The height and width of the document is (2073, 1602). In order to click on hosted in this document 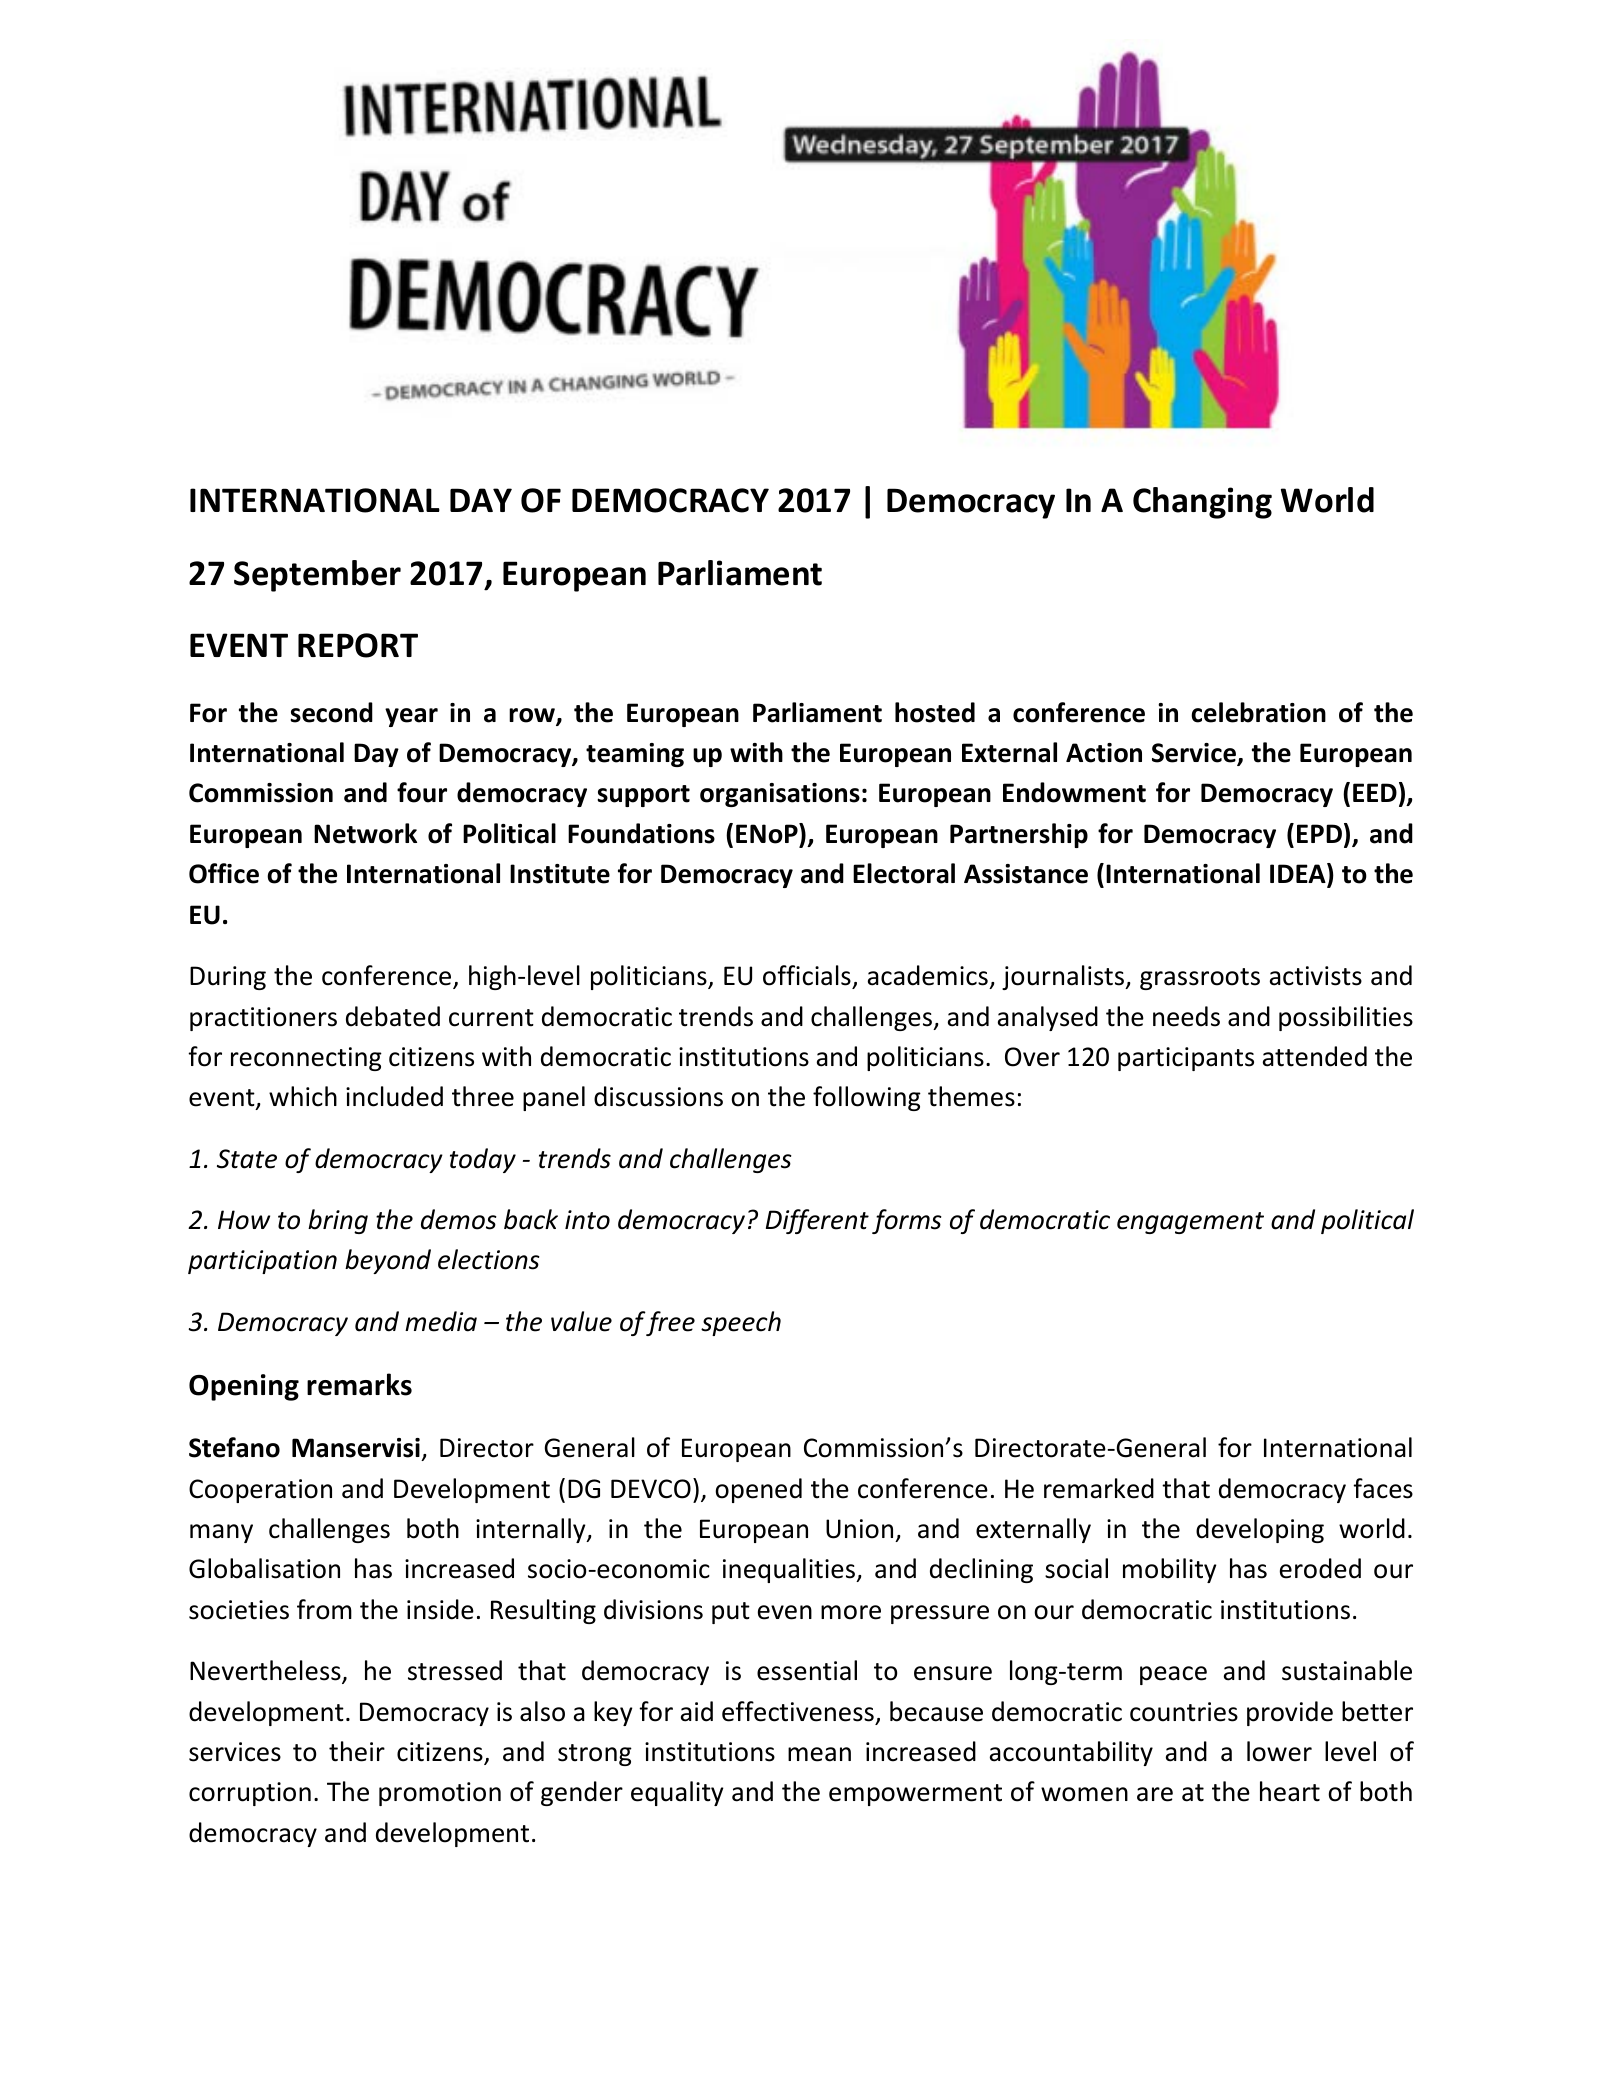, I will do `click(935, 712)`.
